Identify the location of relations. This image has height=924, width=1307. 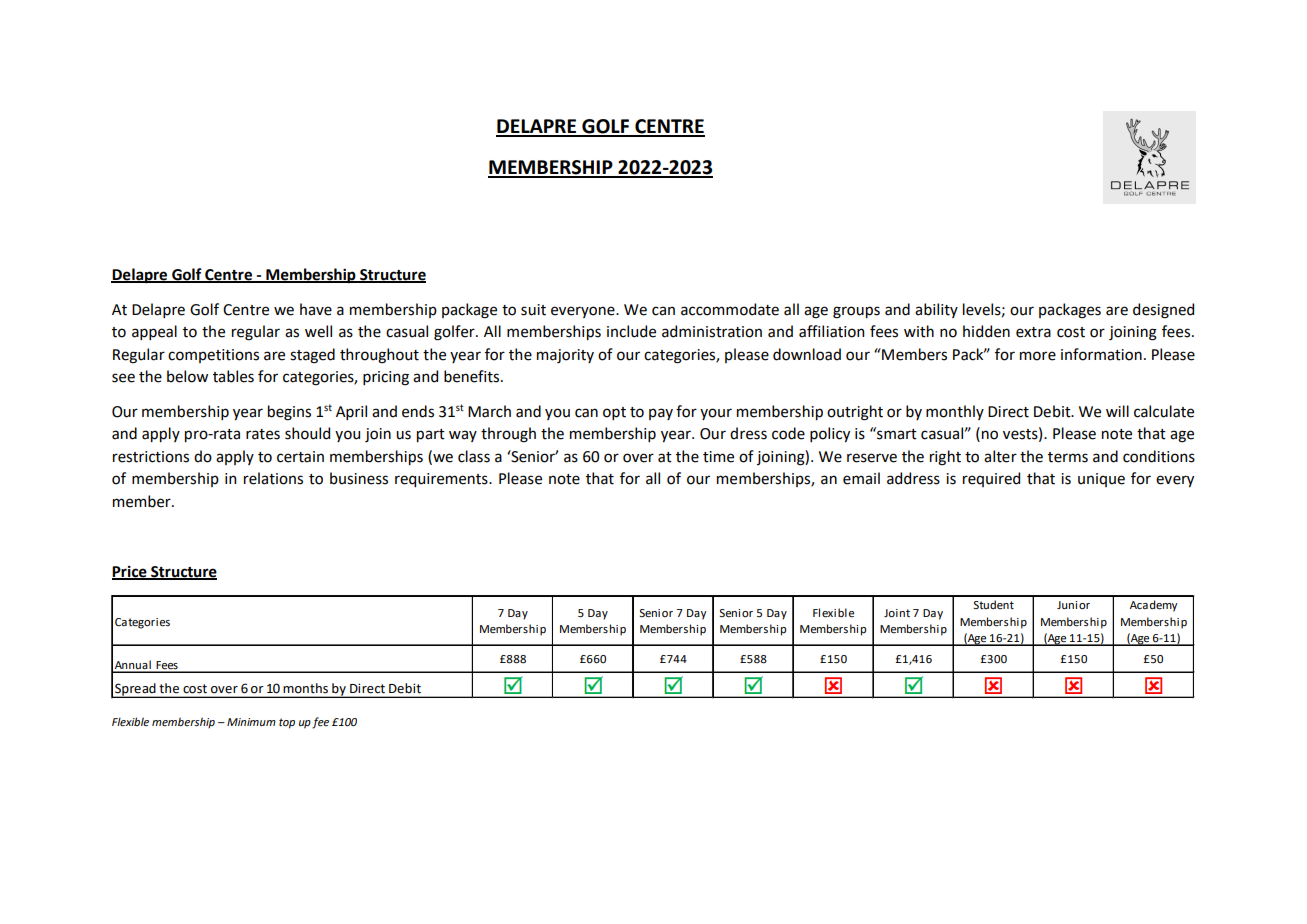
(273, 478).
